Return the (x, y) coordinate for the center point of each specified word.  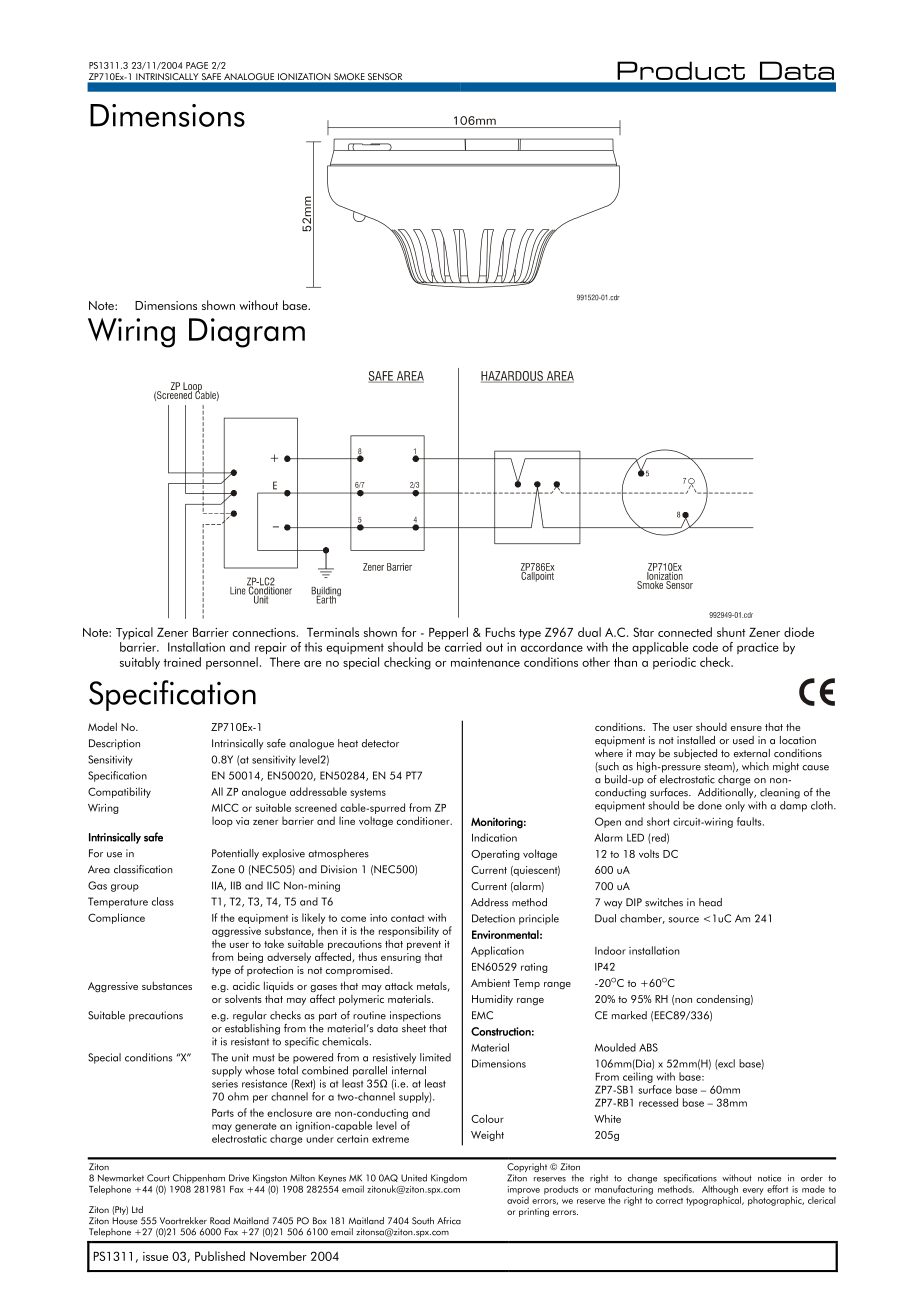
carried (463, 647)
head (710, 902)
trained (182, 662)
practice (758, 648)
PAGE (197, 65)
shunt (731, 632)
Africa (449, 1221)
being (250, 959)
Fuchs (500, 632)
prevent (424, 947)
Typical (134, 633)
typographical (714, 1200)
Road (220, 1221)
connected (685, 632)
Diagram (247, 333)
